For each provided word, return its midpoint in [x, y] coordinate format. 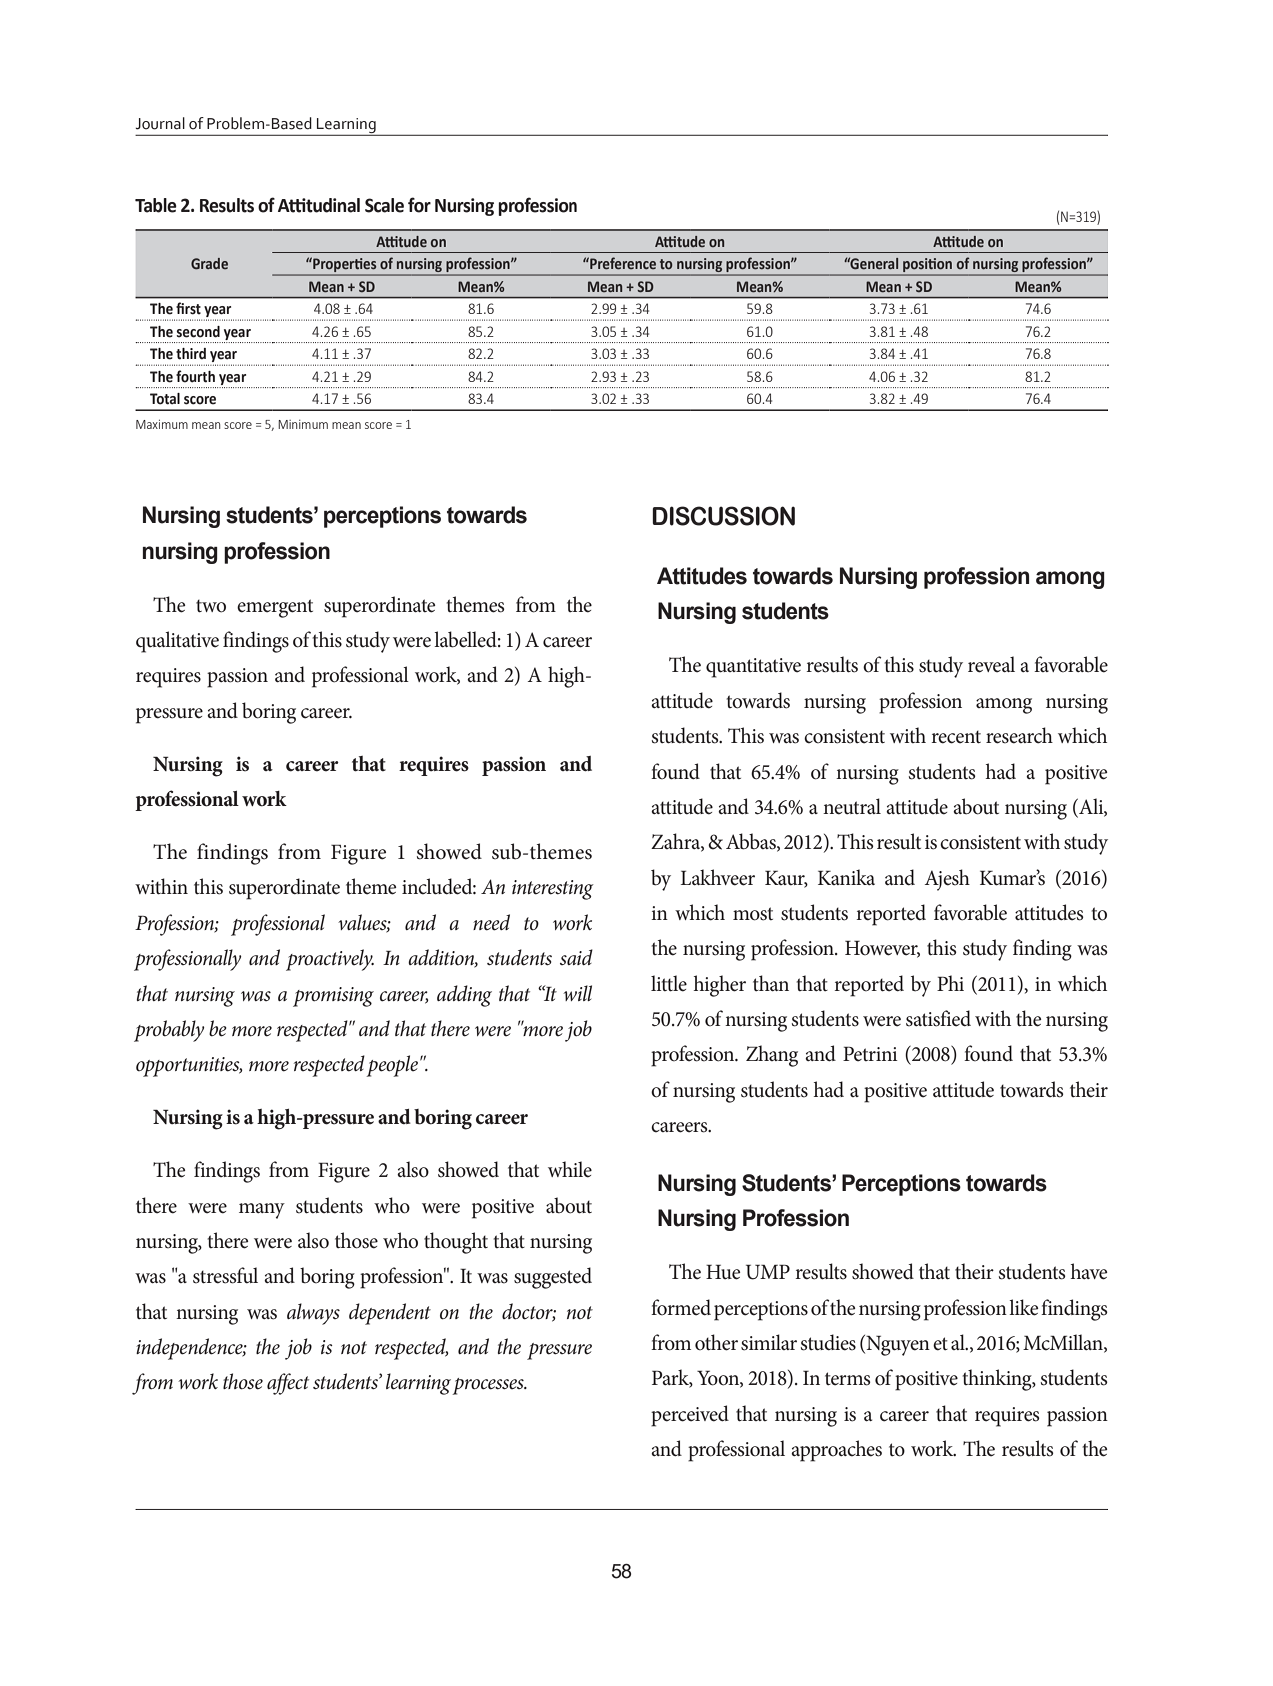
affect [288, 1384]
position [927, 265]
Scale [384, 205]
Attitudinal [319, 205]
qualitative [177, 642]
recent [956, 737]
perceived [690, 1416]
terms [848, 1379]
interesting [553, 890]
